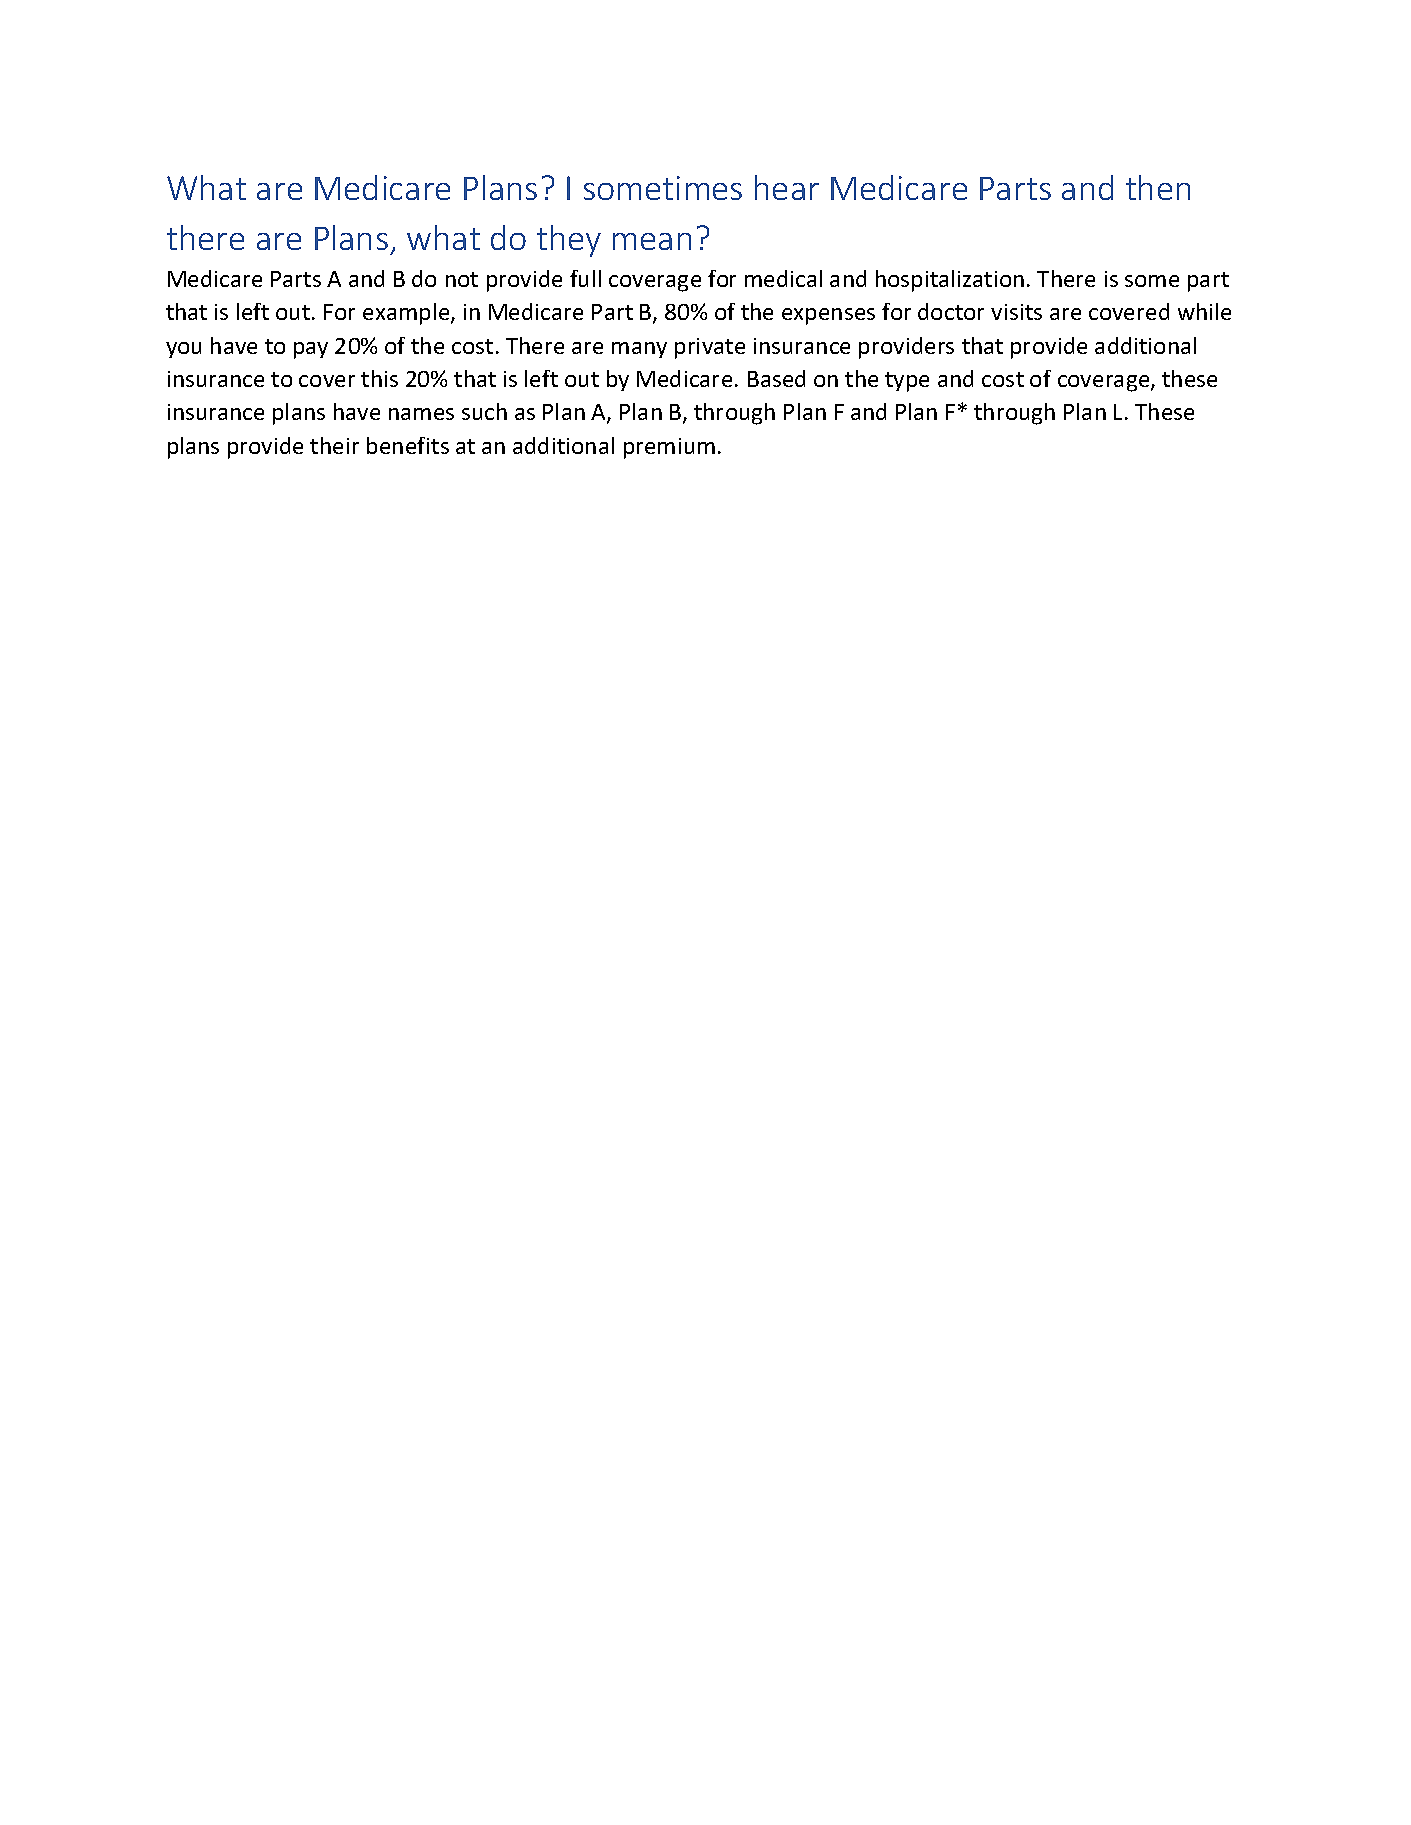  Describe the element at coordinates (334, 445) in the page. I see `their` at that location.
